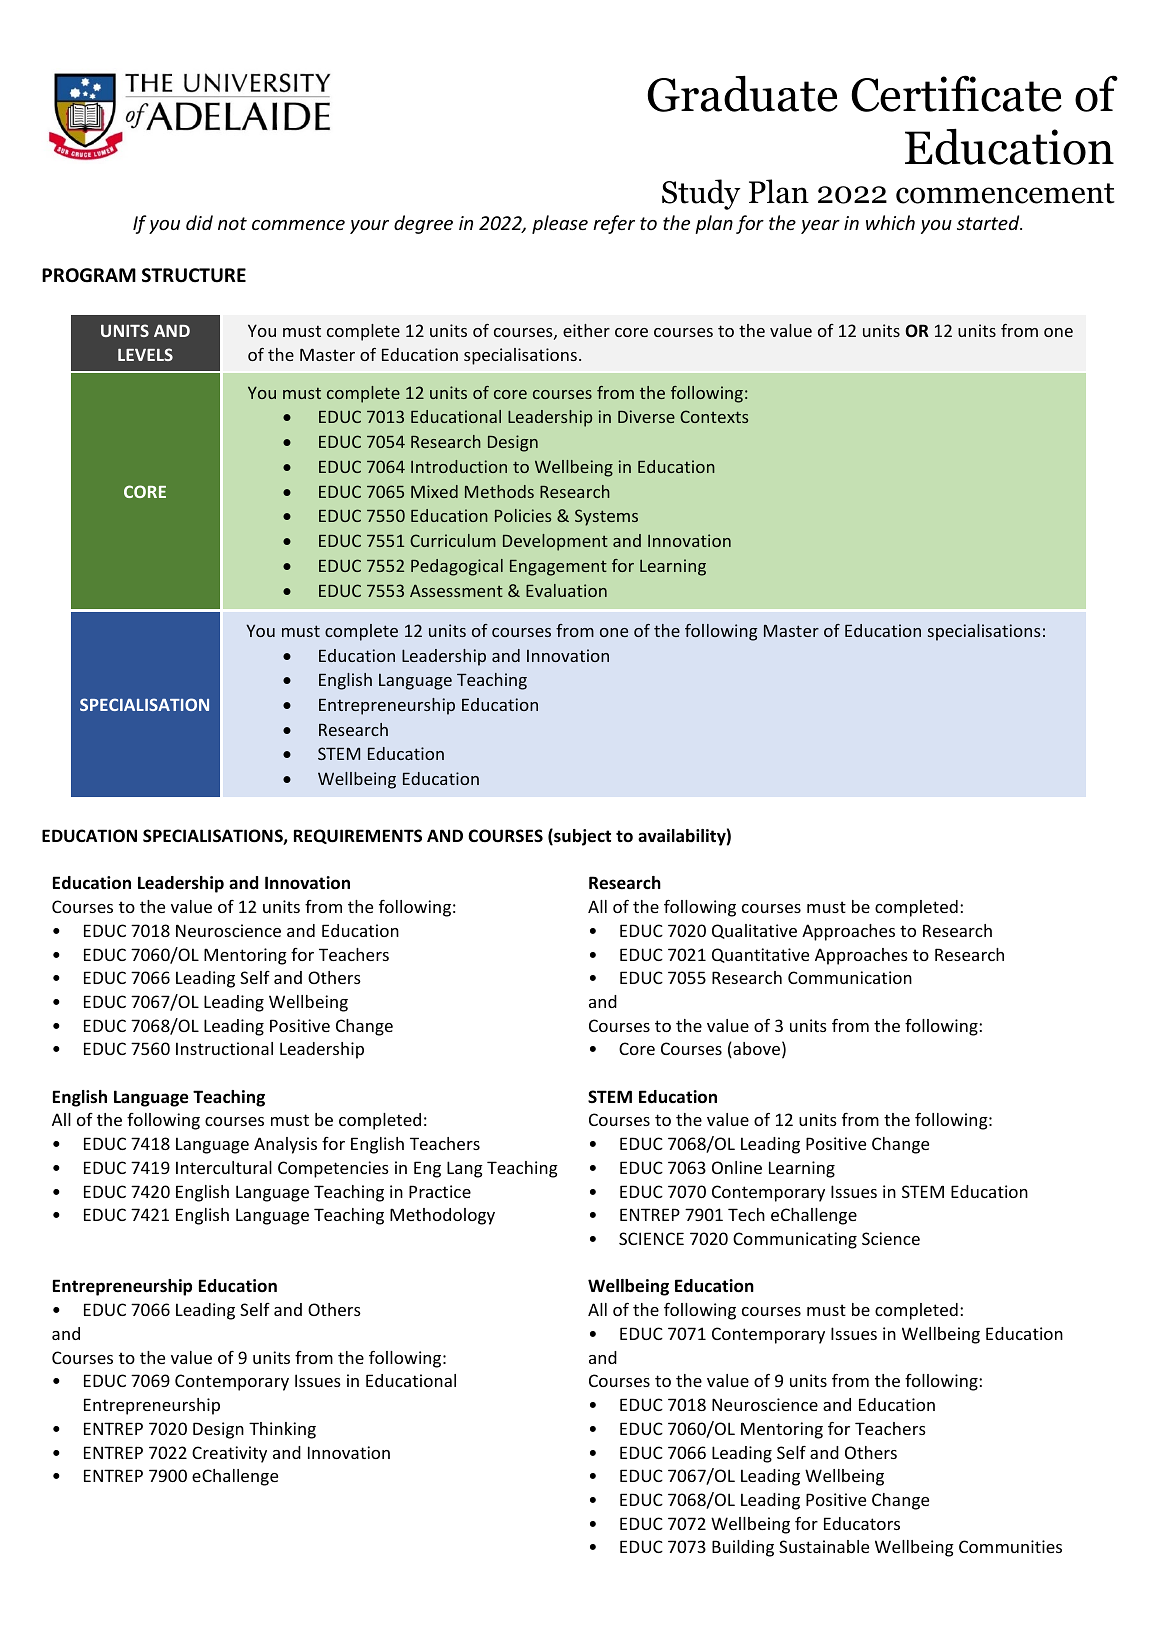  I want to click on Evaluation, so click(566, 590).
